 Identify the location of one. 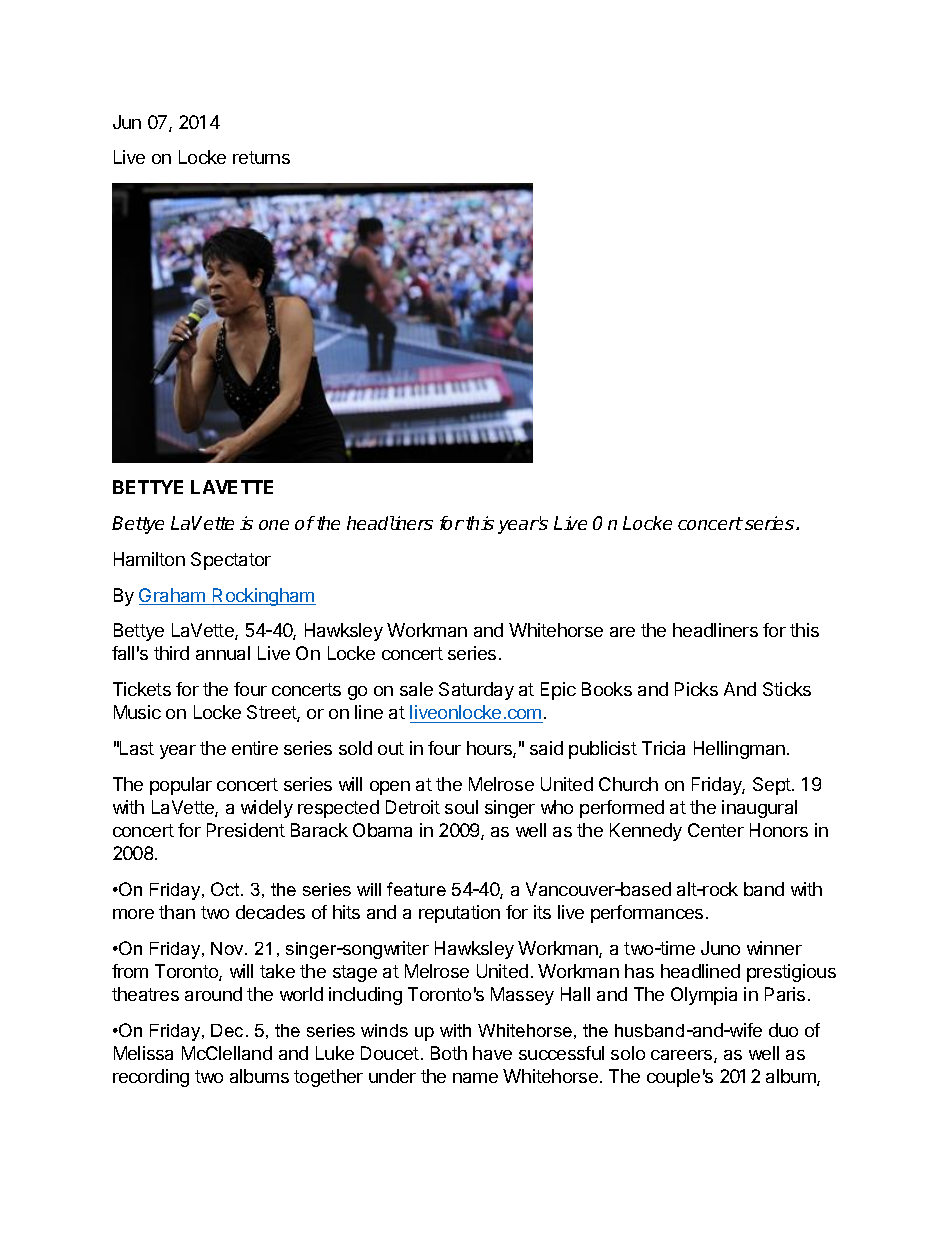
(274, 525).
